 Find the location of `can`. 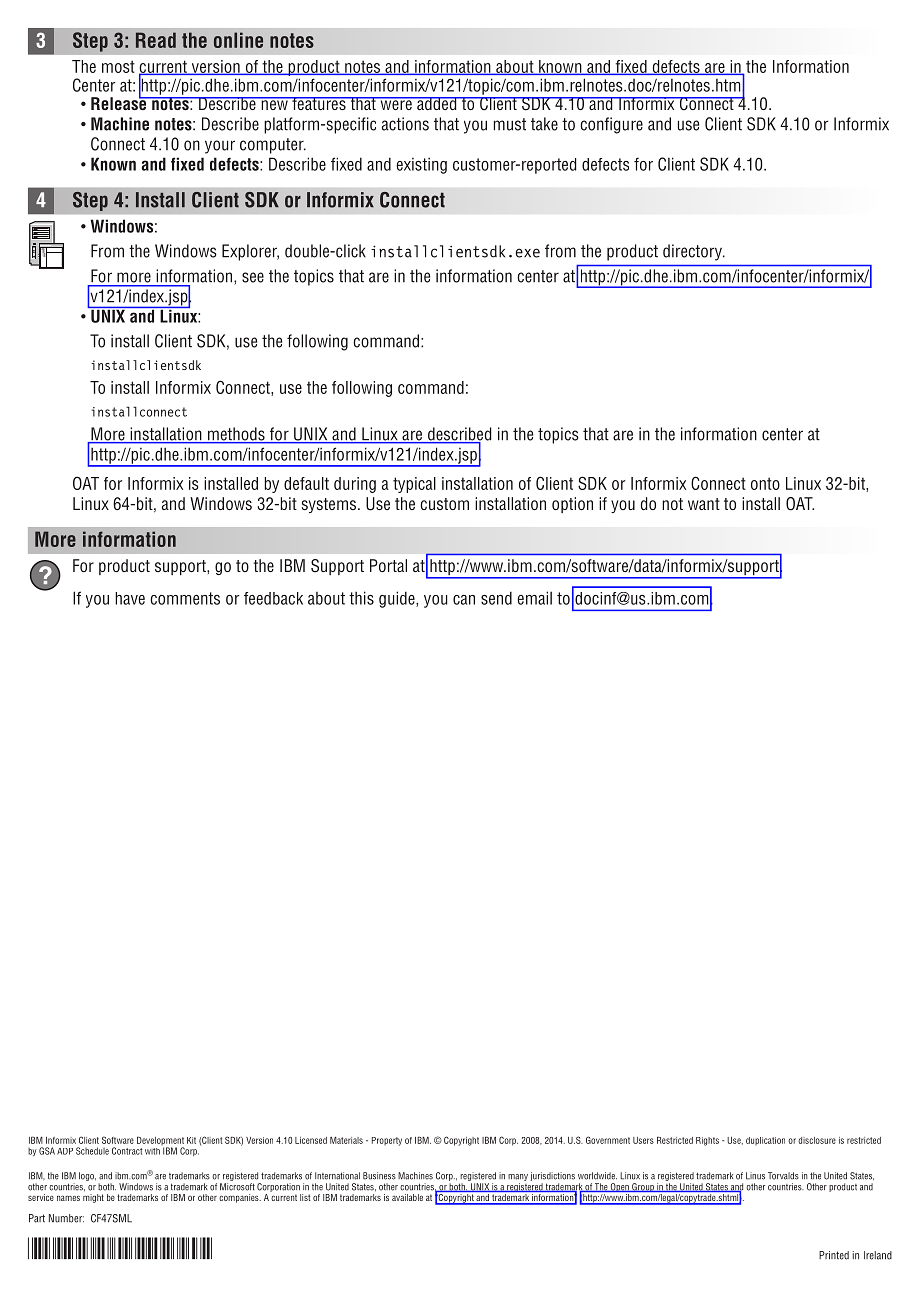

can is located at coordinates (464, 600).
